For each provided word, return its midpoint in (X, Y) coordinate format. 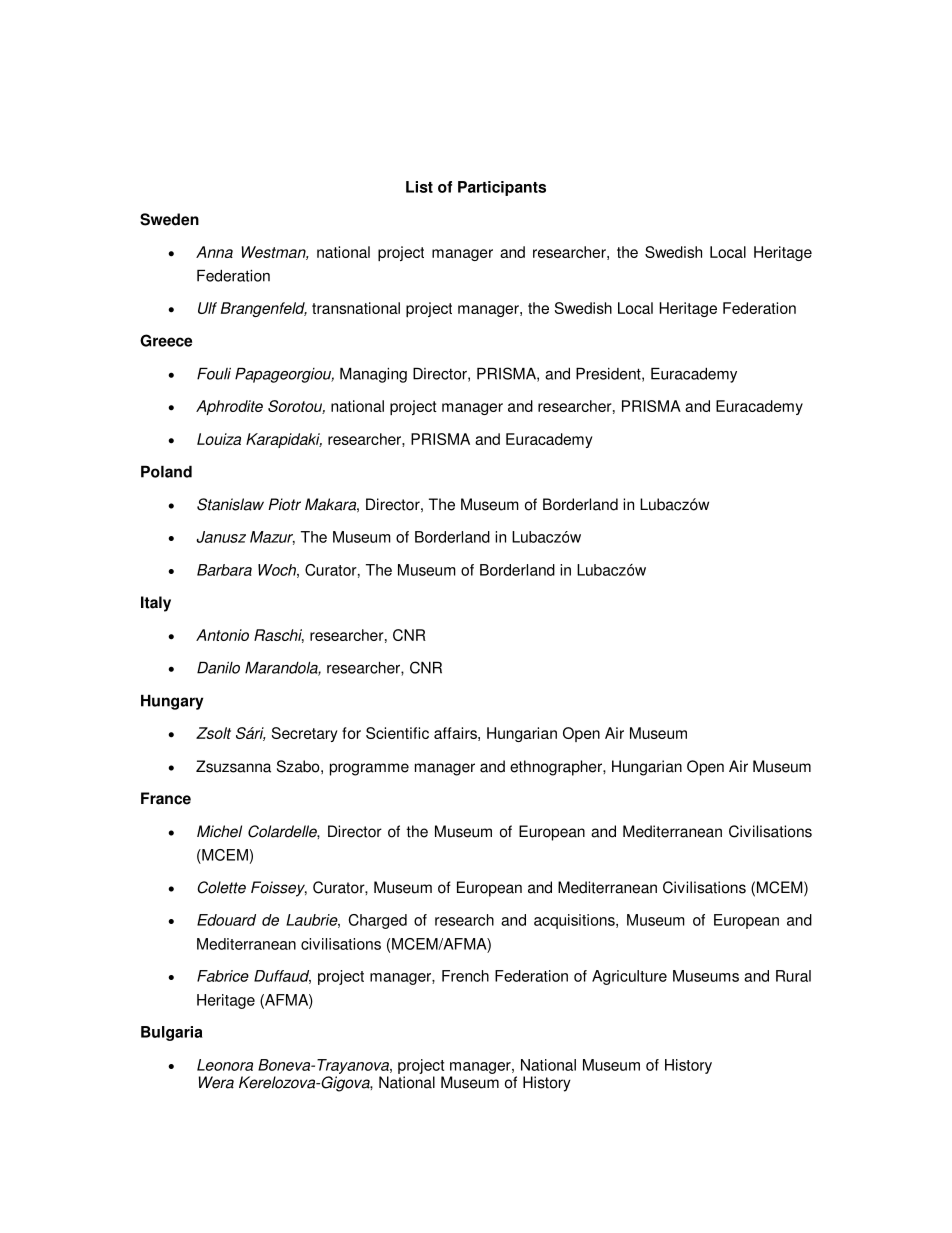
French (465, 976)
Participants (502, 188)
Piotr (284, 504)
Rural (793, 976)
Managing (373, 375)
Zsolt (213, 733)
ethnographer (557, 768)
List (419, 187)
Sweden (169, 219)
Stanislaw (230, 504)
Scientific (397, 733)
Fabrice (223, 976)
